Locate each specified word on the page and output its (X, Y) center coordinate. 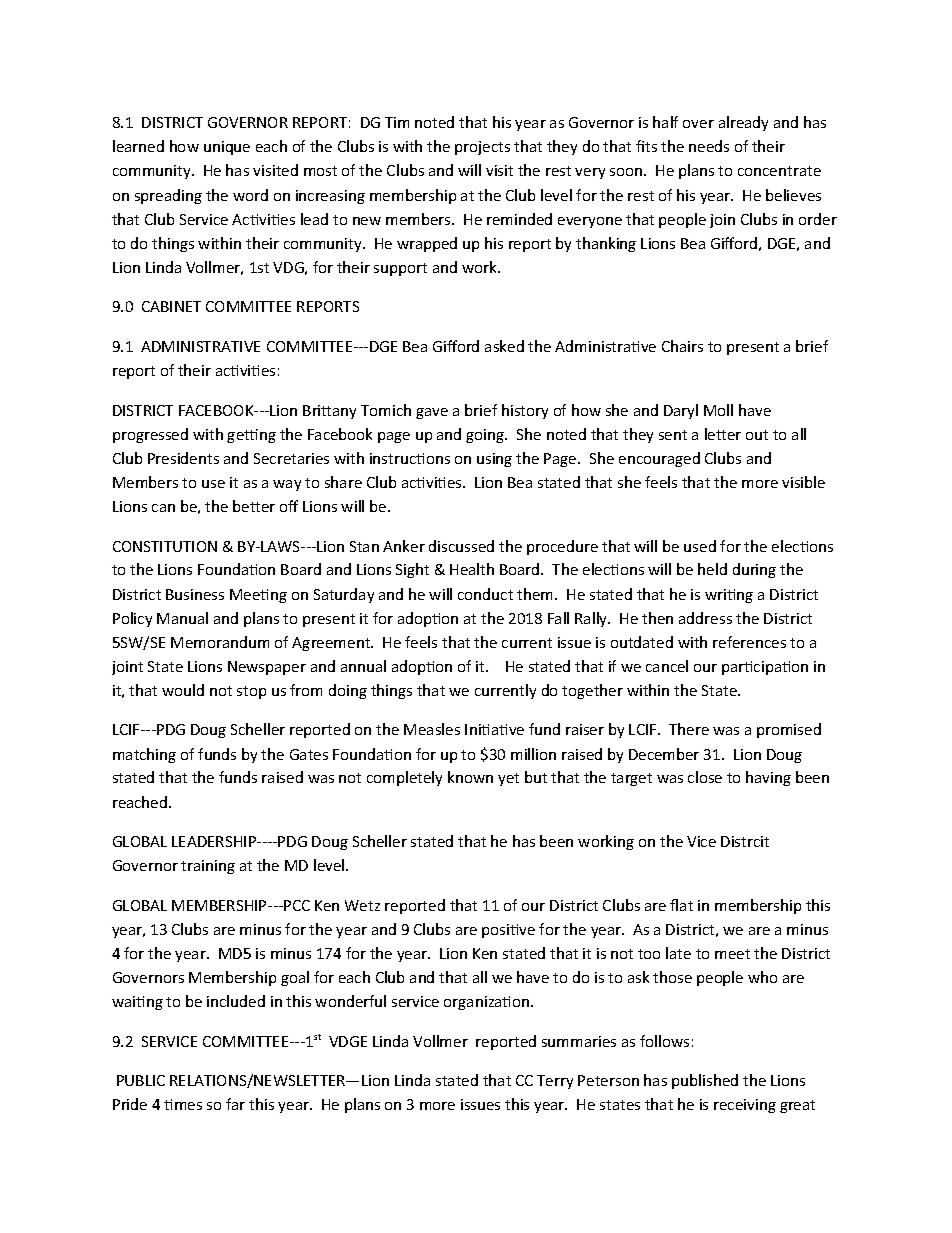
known (470, 777)
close (705, 777)
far (235, 1104)
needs (709, 146)
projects (482, 148)
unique (227, 148)
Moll (718, 410)
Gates (309, 754)
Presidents (183, 458)
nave (432, 413)
